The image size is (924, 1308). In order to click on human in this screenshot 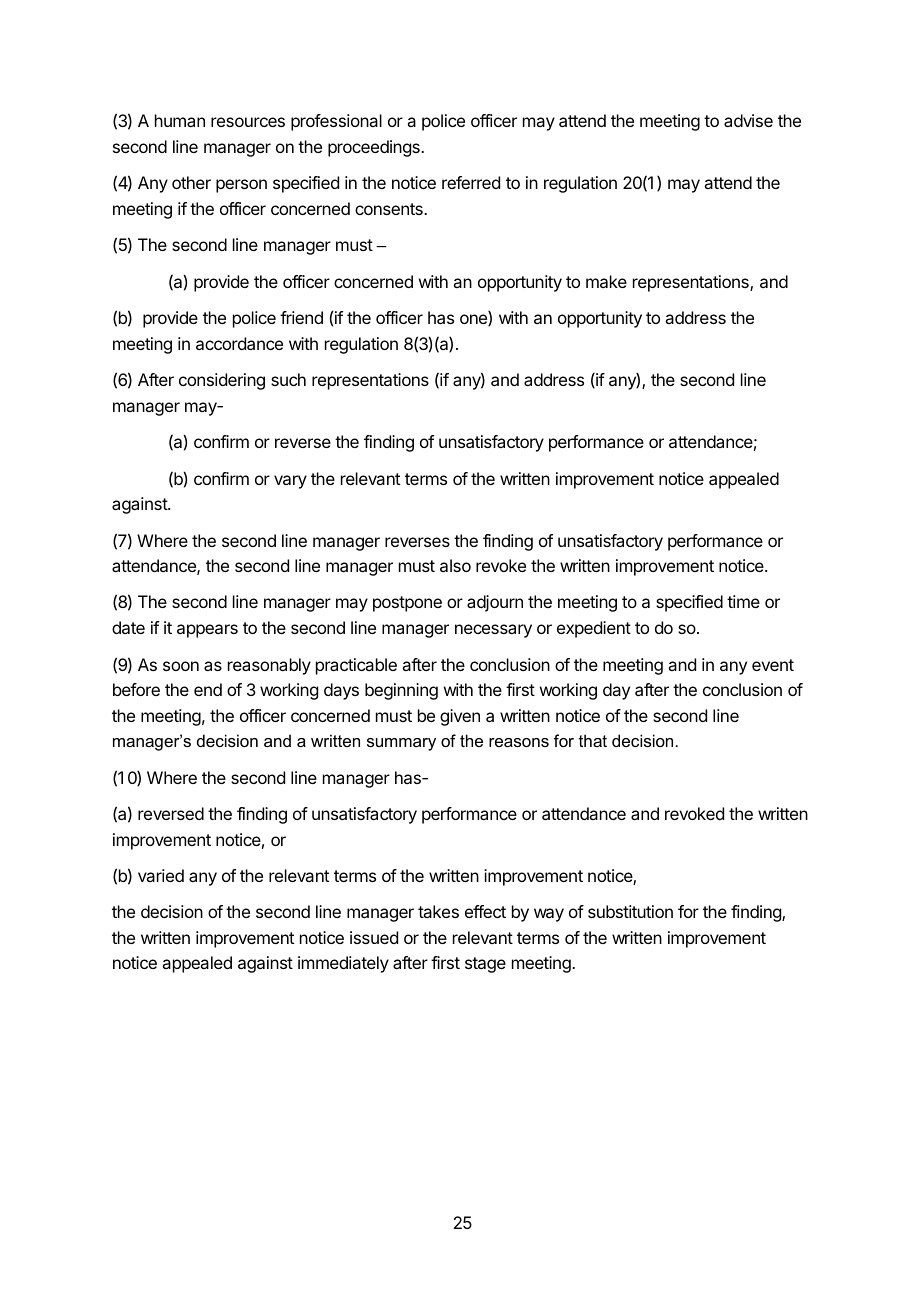, I will do `click(180, 120)`.
